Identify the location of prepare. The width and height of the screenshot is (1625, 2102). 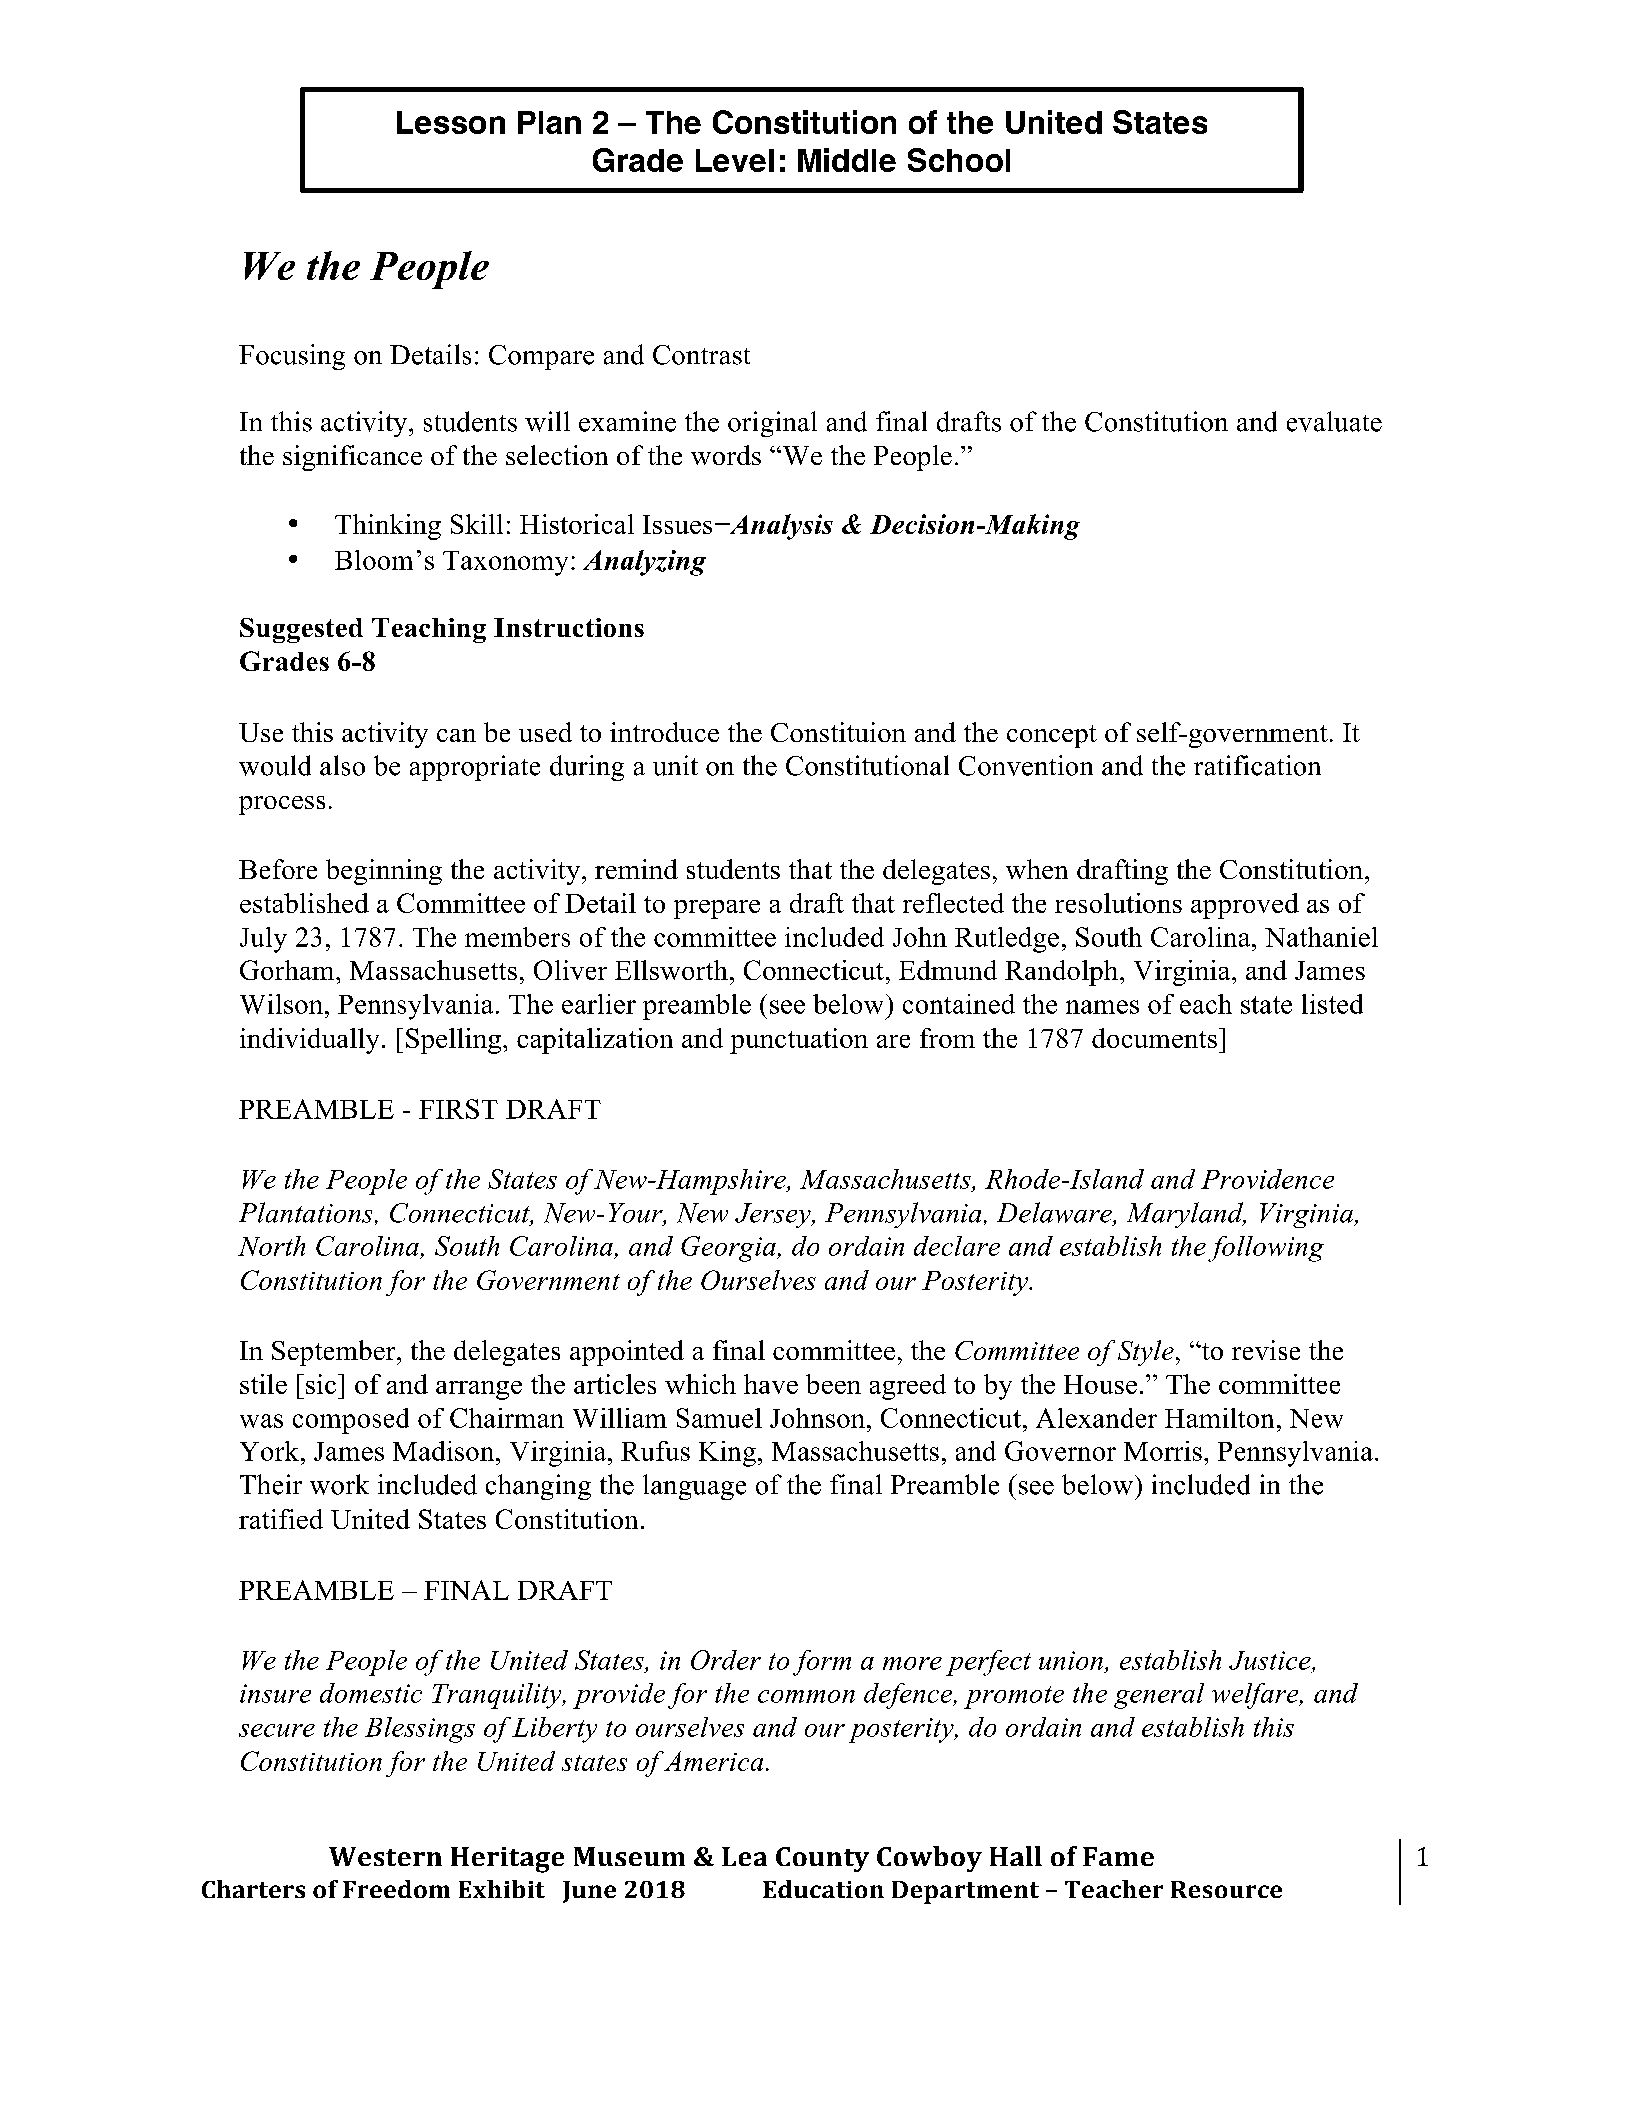
(717, 909).
